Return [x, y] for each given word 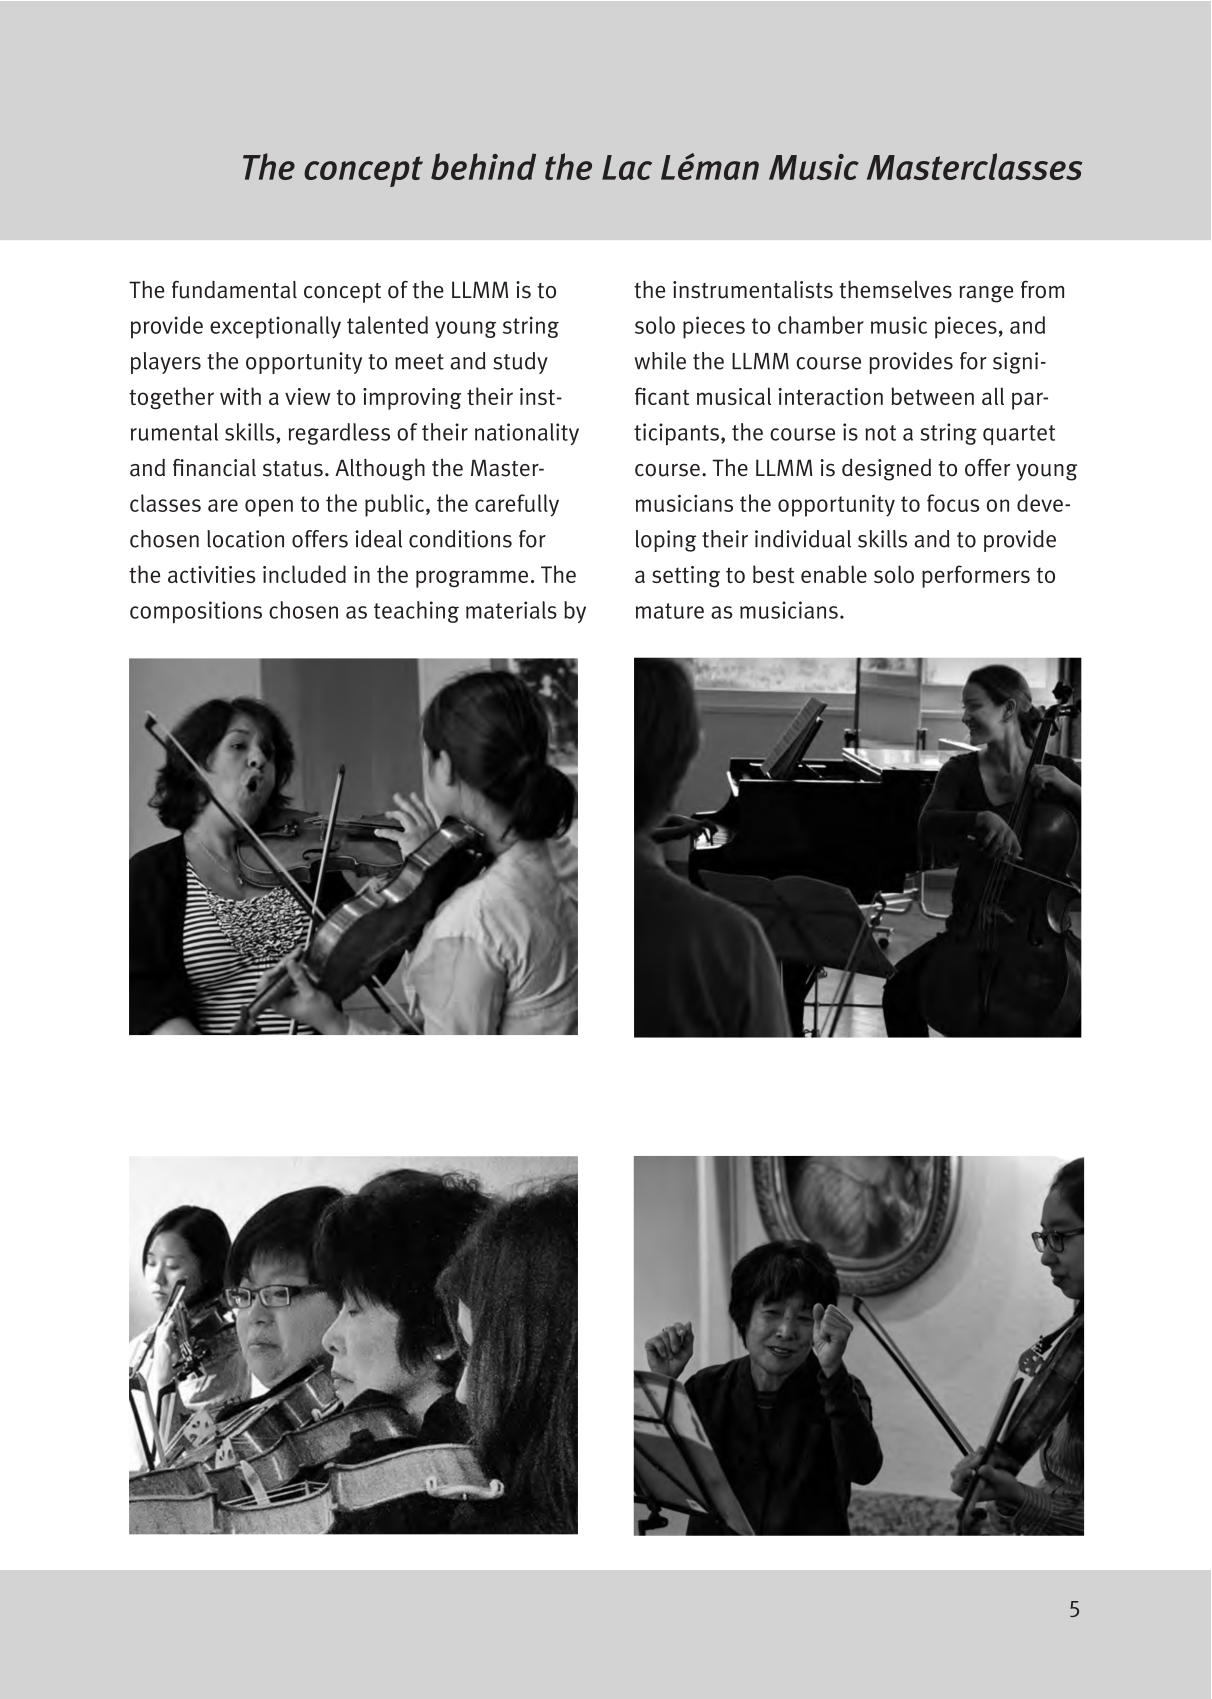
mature [670, 611]
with [240, 396]
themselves [895, 289]
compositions [196, 612]
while [660, 361]
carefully [517, 505]
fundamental [234, 290]
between [932, 396]
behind [483, 166]
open [269, 508]
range [986, 294]
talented [387, 325]
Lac [627, 167]
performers [976, 576]
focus [953, 503]
